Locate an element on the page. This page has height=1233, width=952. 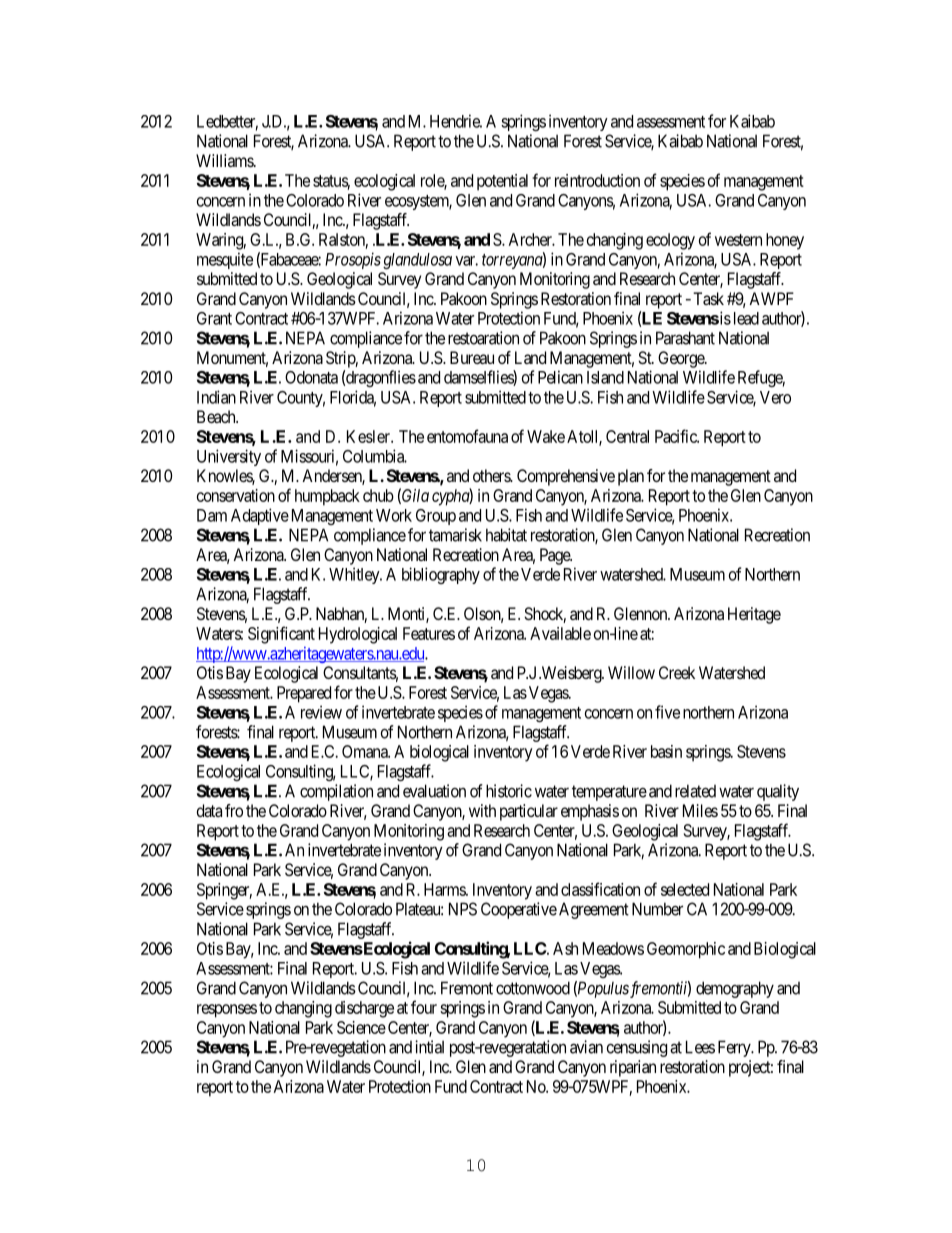
intial is located at coordinates (429, 1047).
